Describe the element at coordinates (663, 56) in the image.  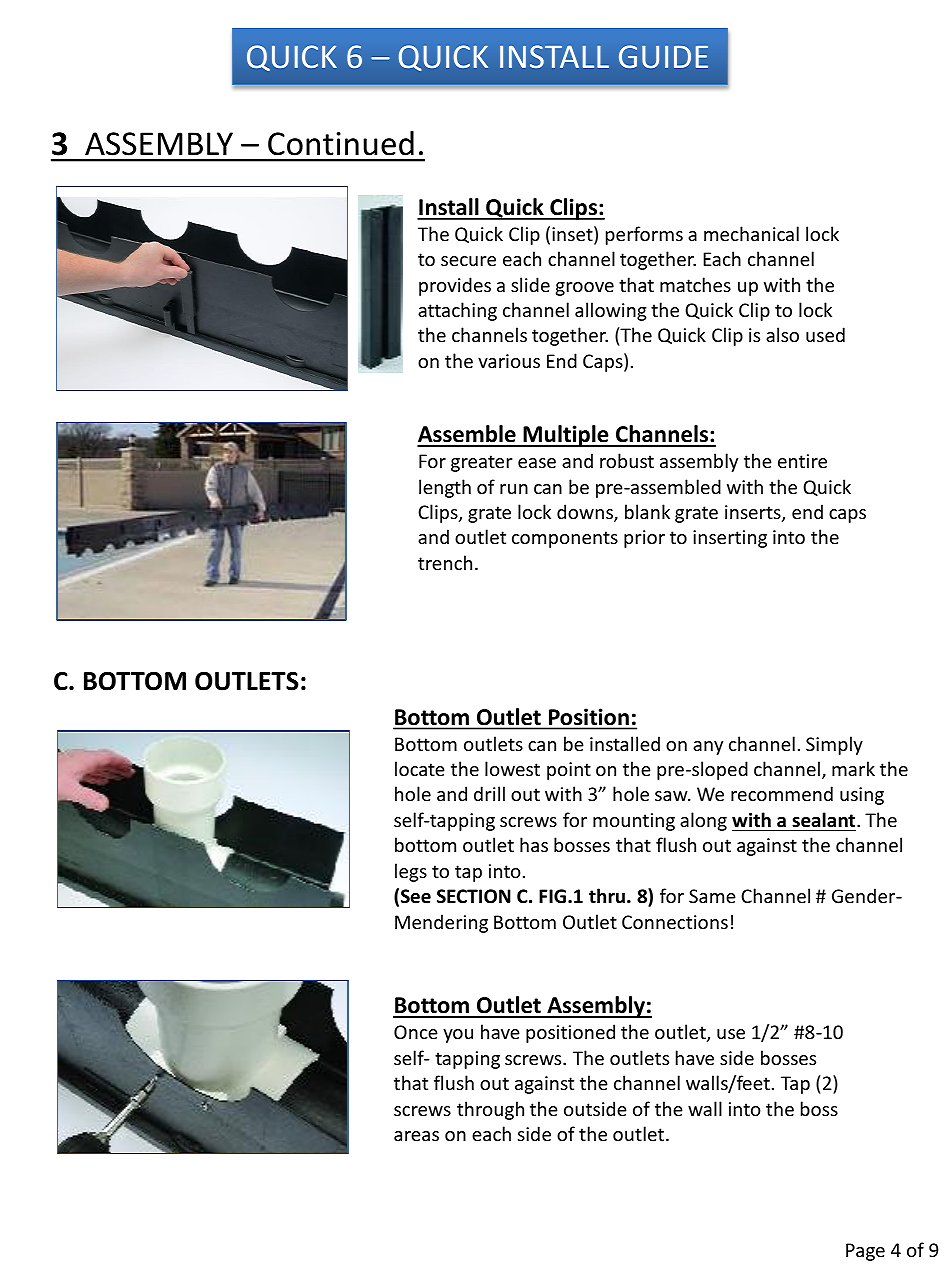
I see `GUIDE` at that location.
